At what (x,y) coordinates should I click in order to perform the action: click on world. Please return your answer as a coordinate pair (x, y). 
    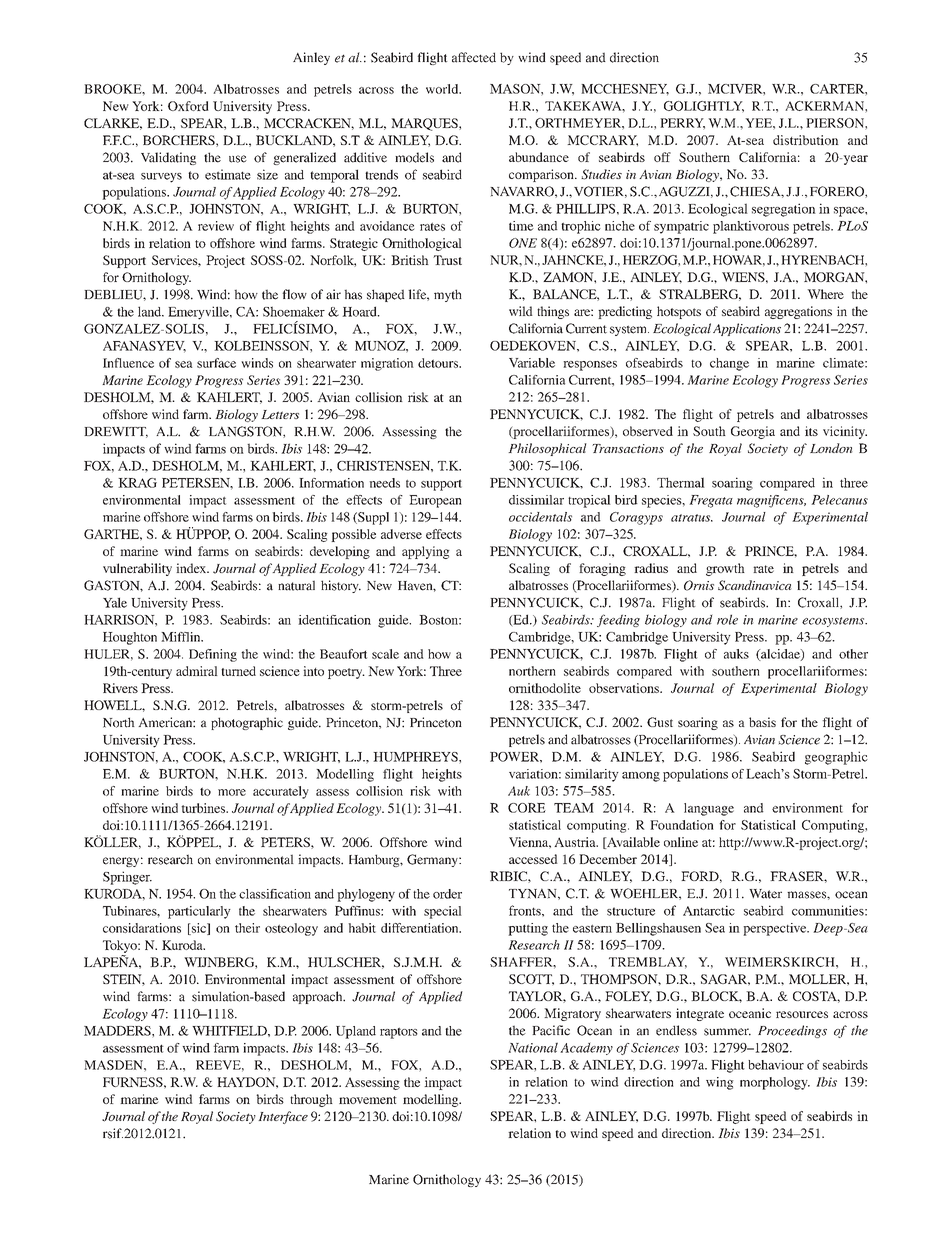
    Looking at the image, I should click on (443, 89).
